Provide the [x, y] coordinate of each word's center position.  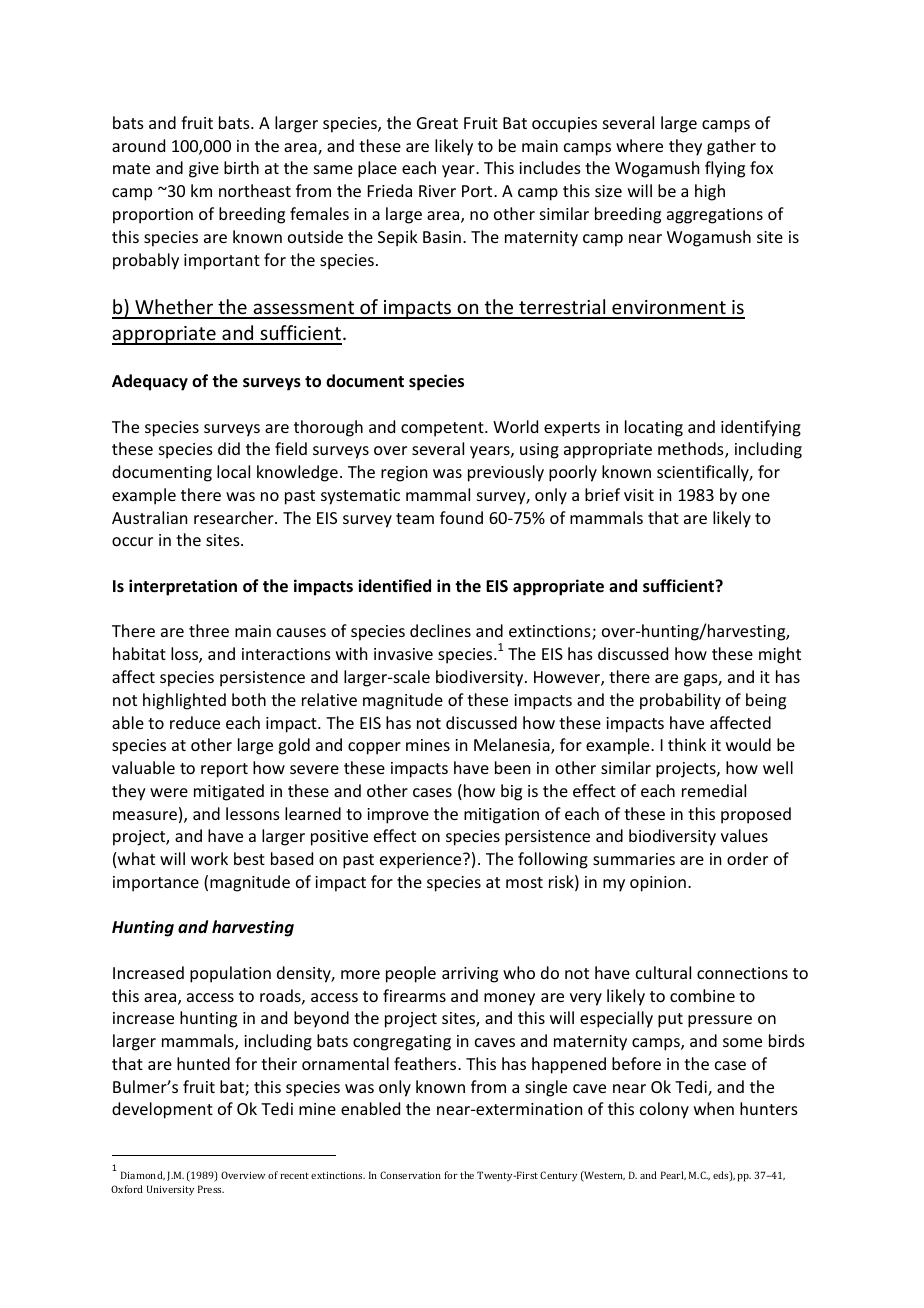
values [744, 835]
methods [692, 450]
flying [725, 169]
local [233, 471]
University [170, 1190]
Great [437, 123]
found [461, 517]
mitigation [501, 816]
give [204, 170]
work [209, 858]
